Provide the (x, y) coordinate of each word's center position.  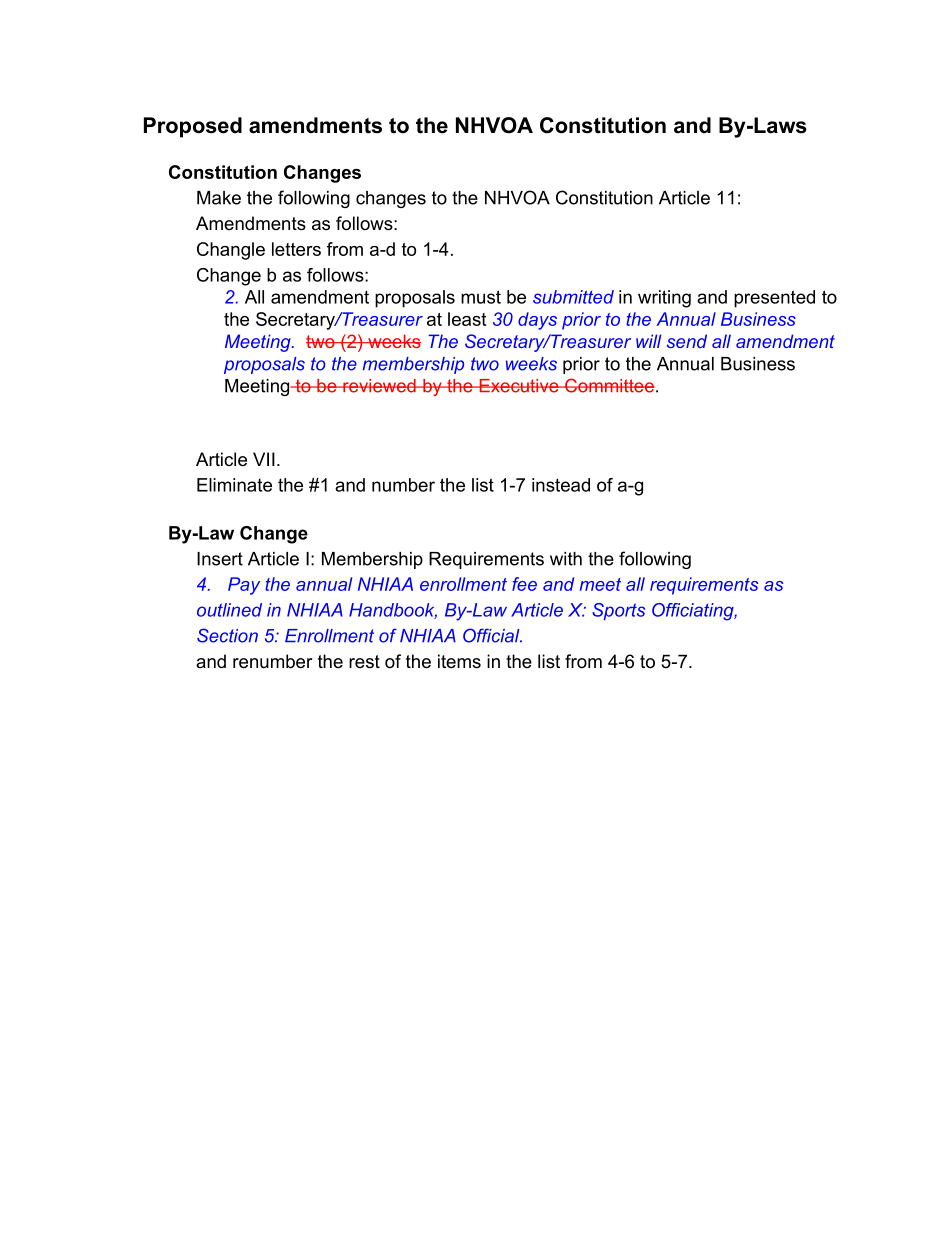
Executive (519, 386)
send (687, 341)
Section (227, 635)
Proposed (193, 127)
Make (219, 198)
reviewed (379, 386)
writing (664, 299)
